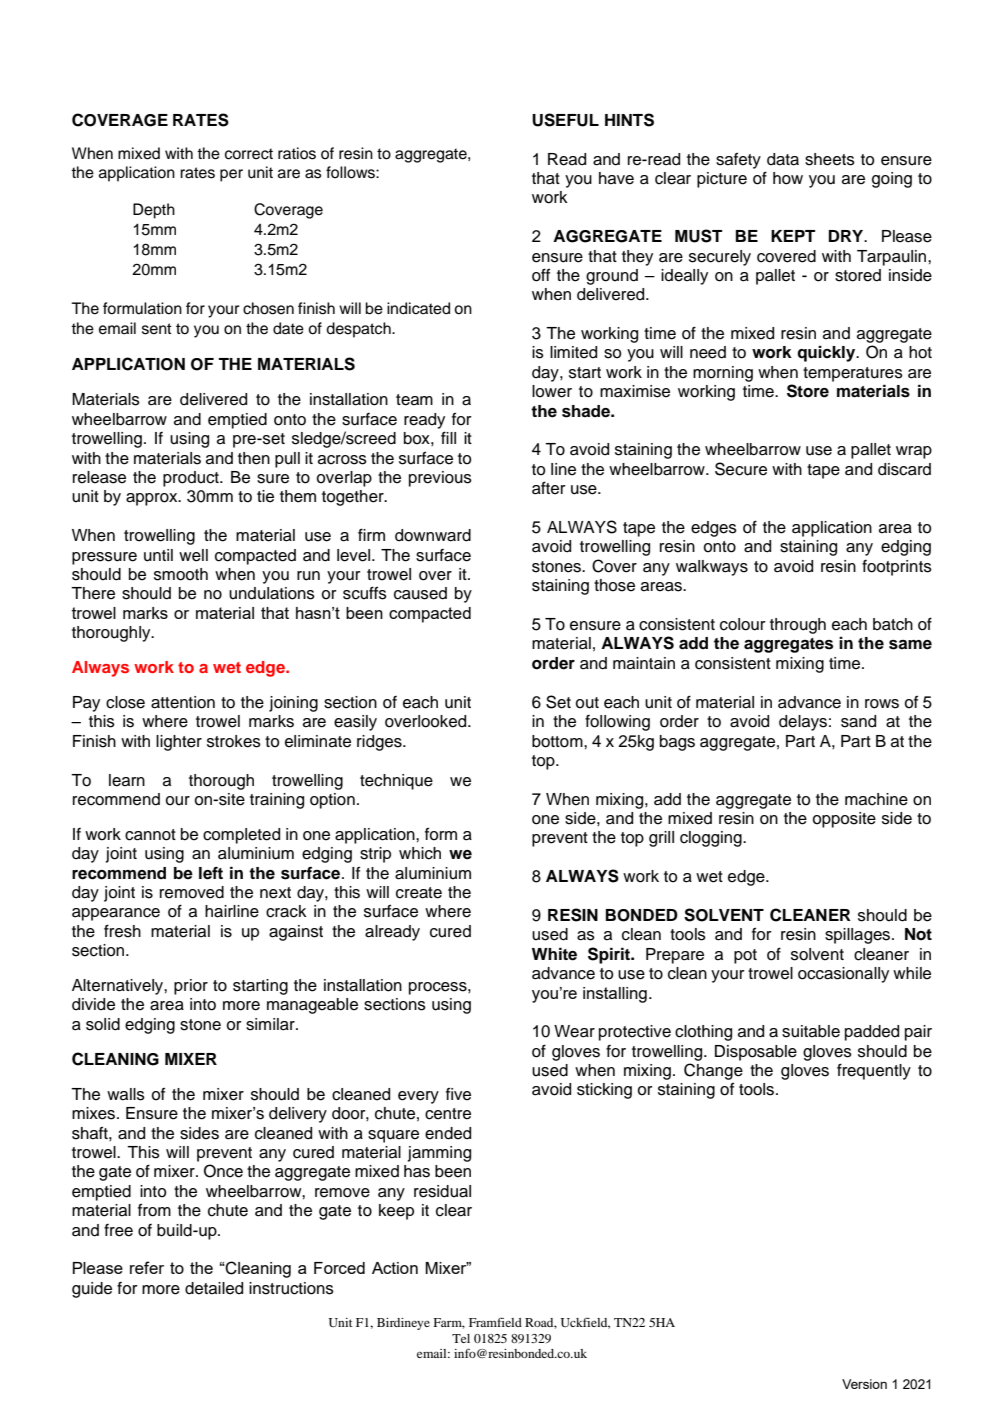  Describe the element at coordinates (181, 574) in the screenshot. I see `smooth` at that location.
